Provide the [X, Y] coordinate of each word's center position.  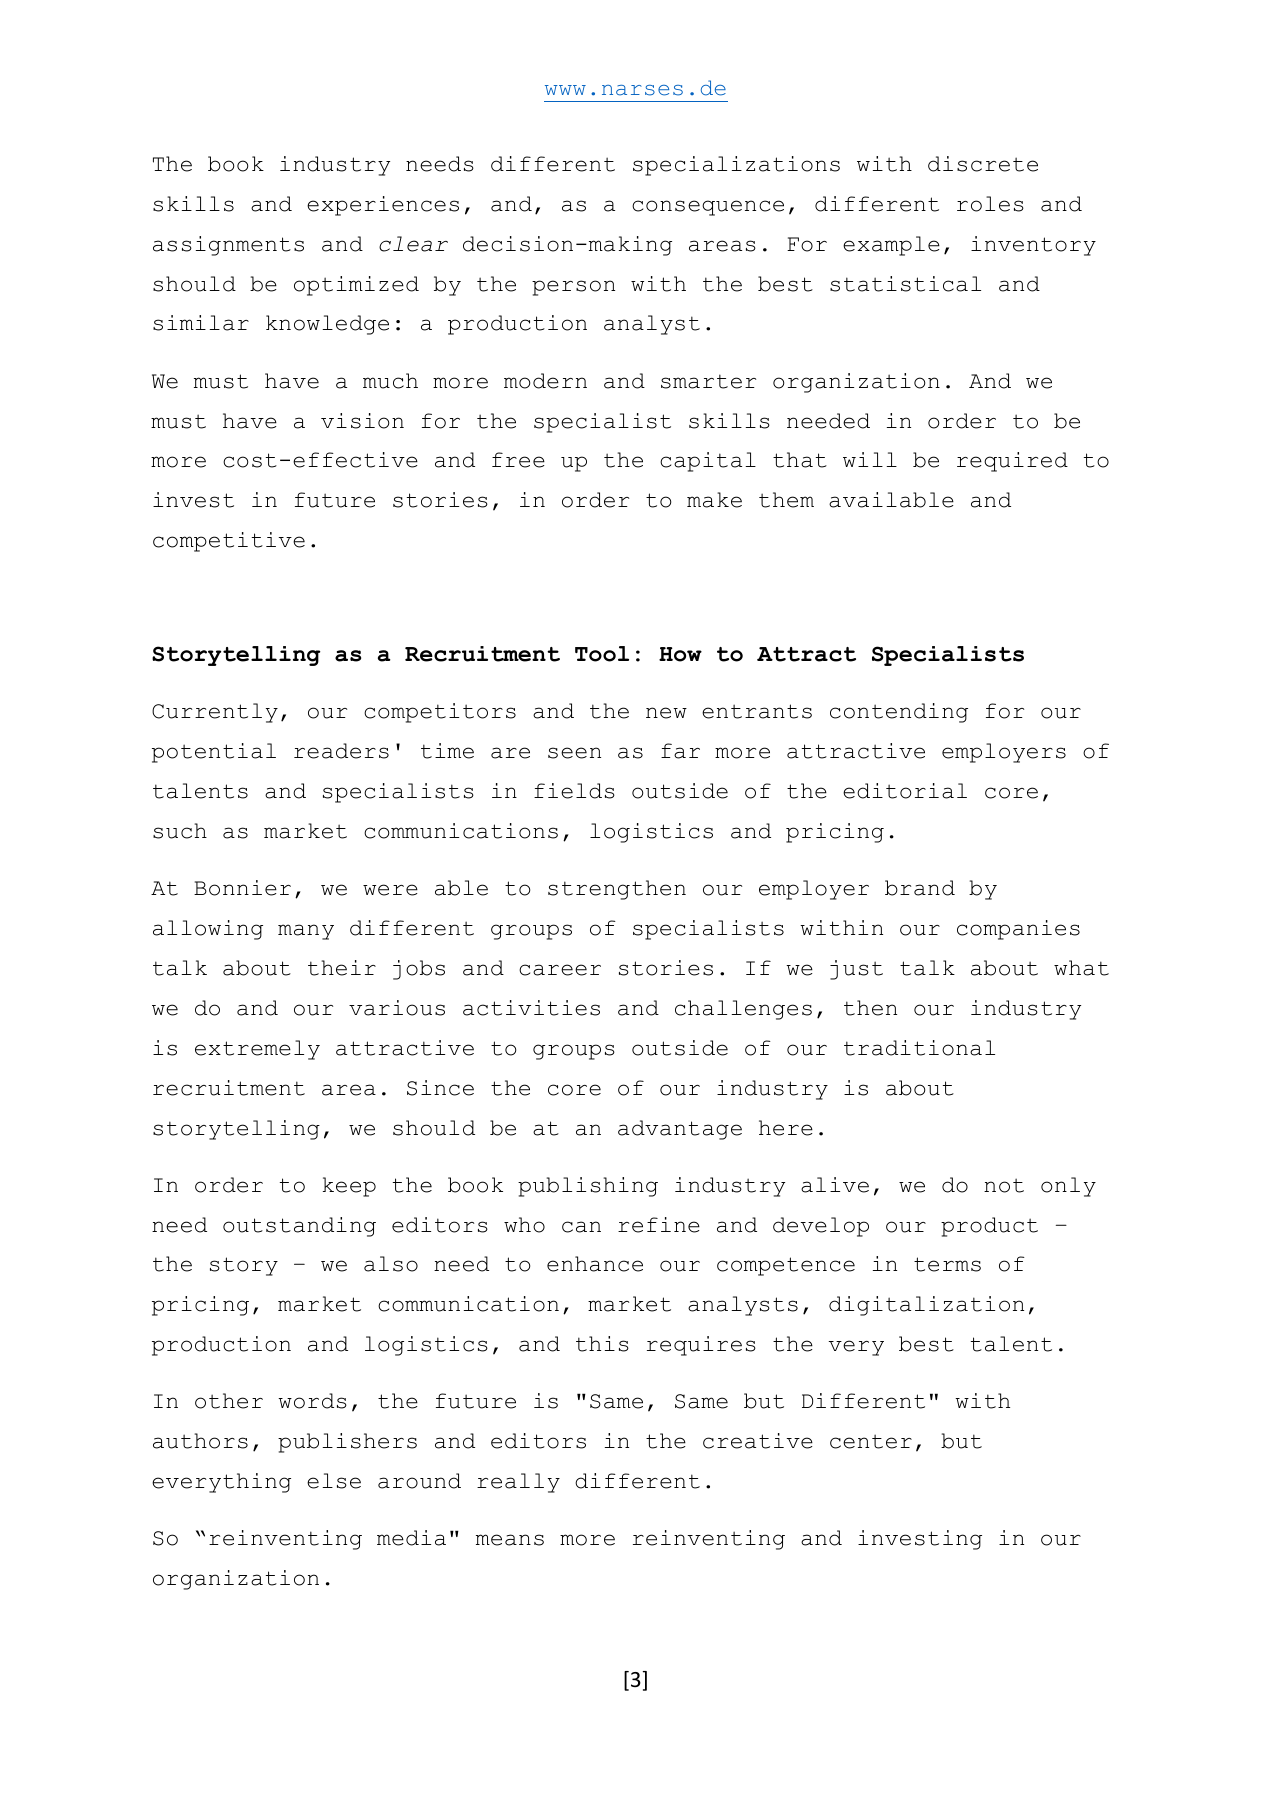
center [871, 1441]
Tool [602, 654]
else [334, 1481]
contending [899, 713]
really [518, 1483]
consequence [708, 208]
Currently [215, 713]
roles [990, 204]
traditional [919, 1048]
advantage [680, 1130]
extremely [257, 1050]
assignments [228, 246]
